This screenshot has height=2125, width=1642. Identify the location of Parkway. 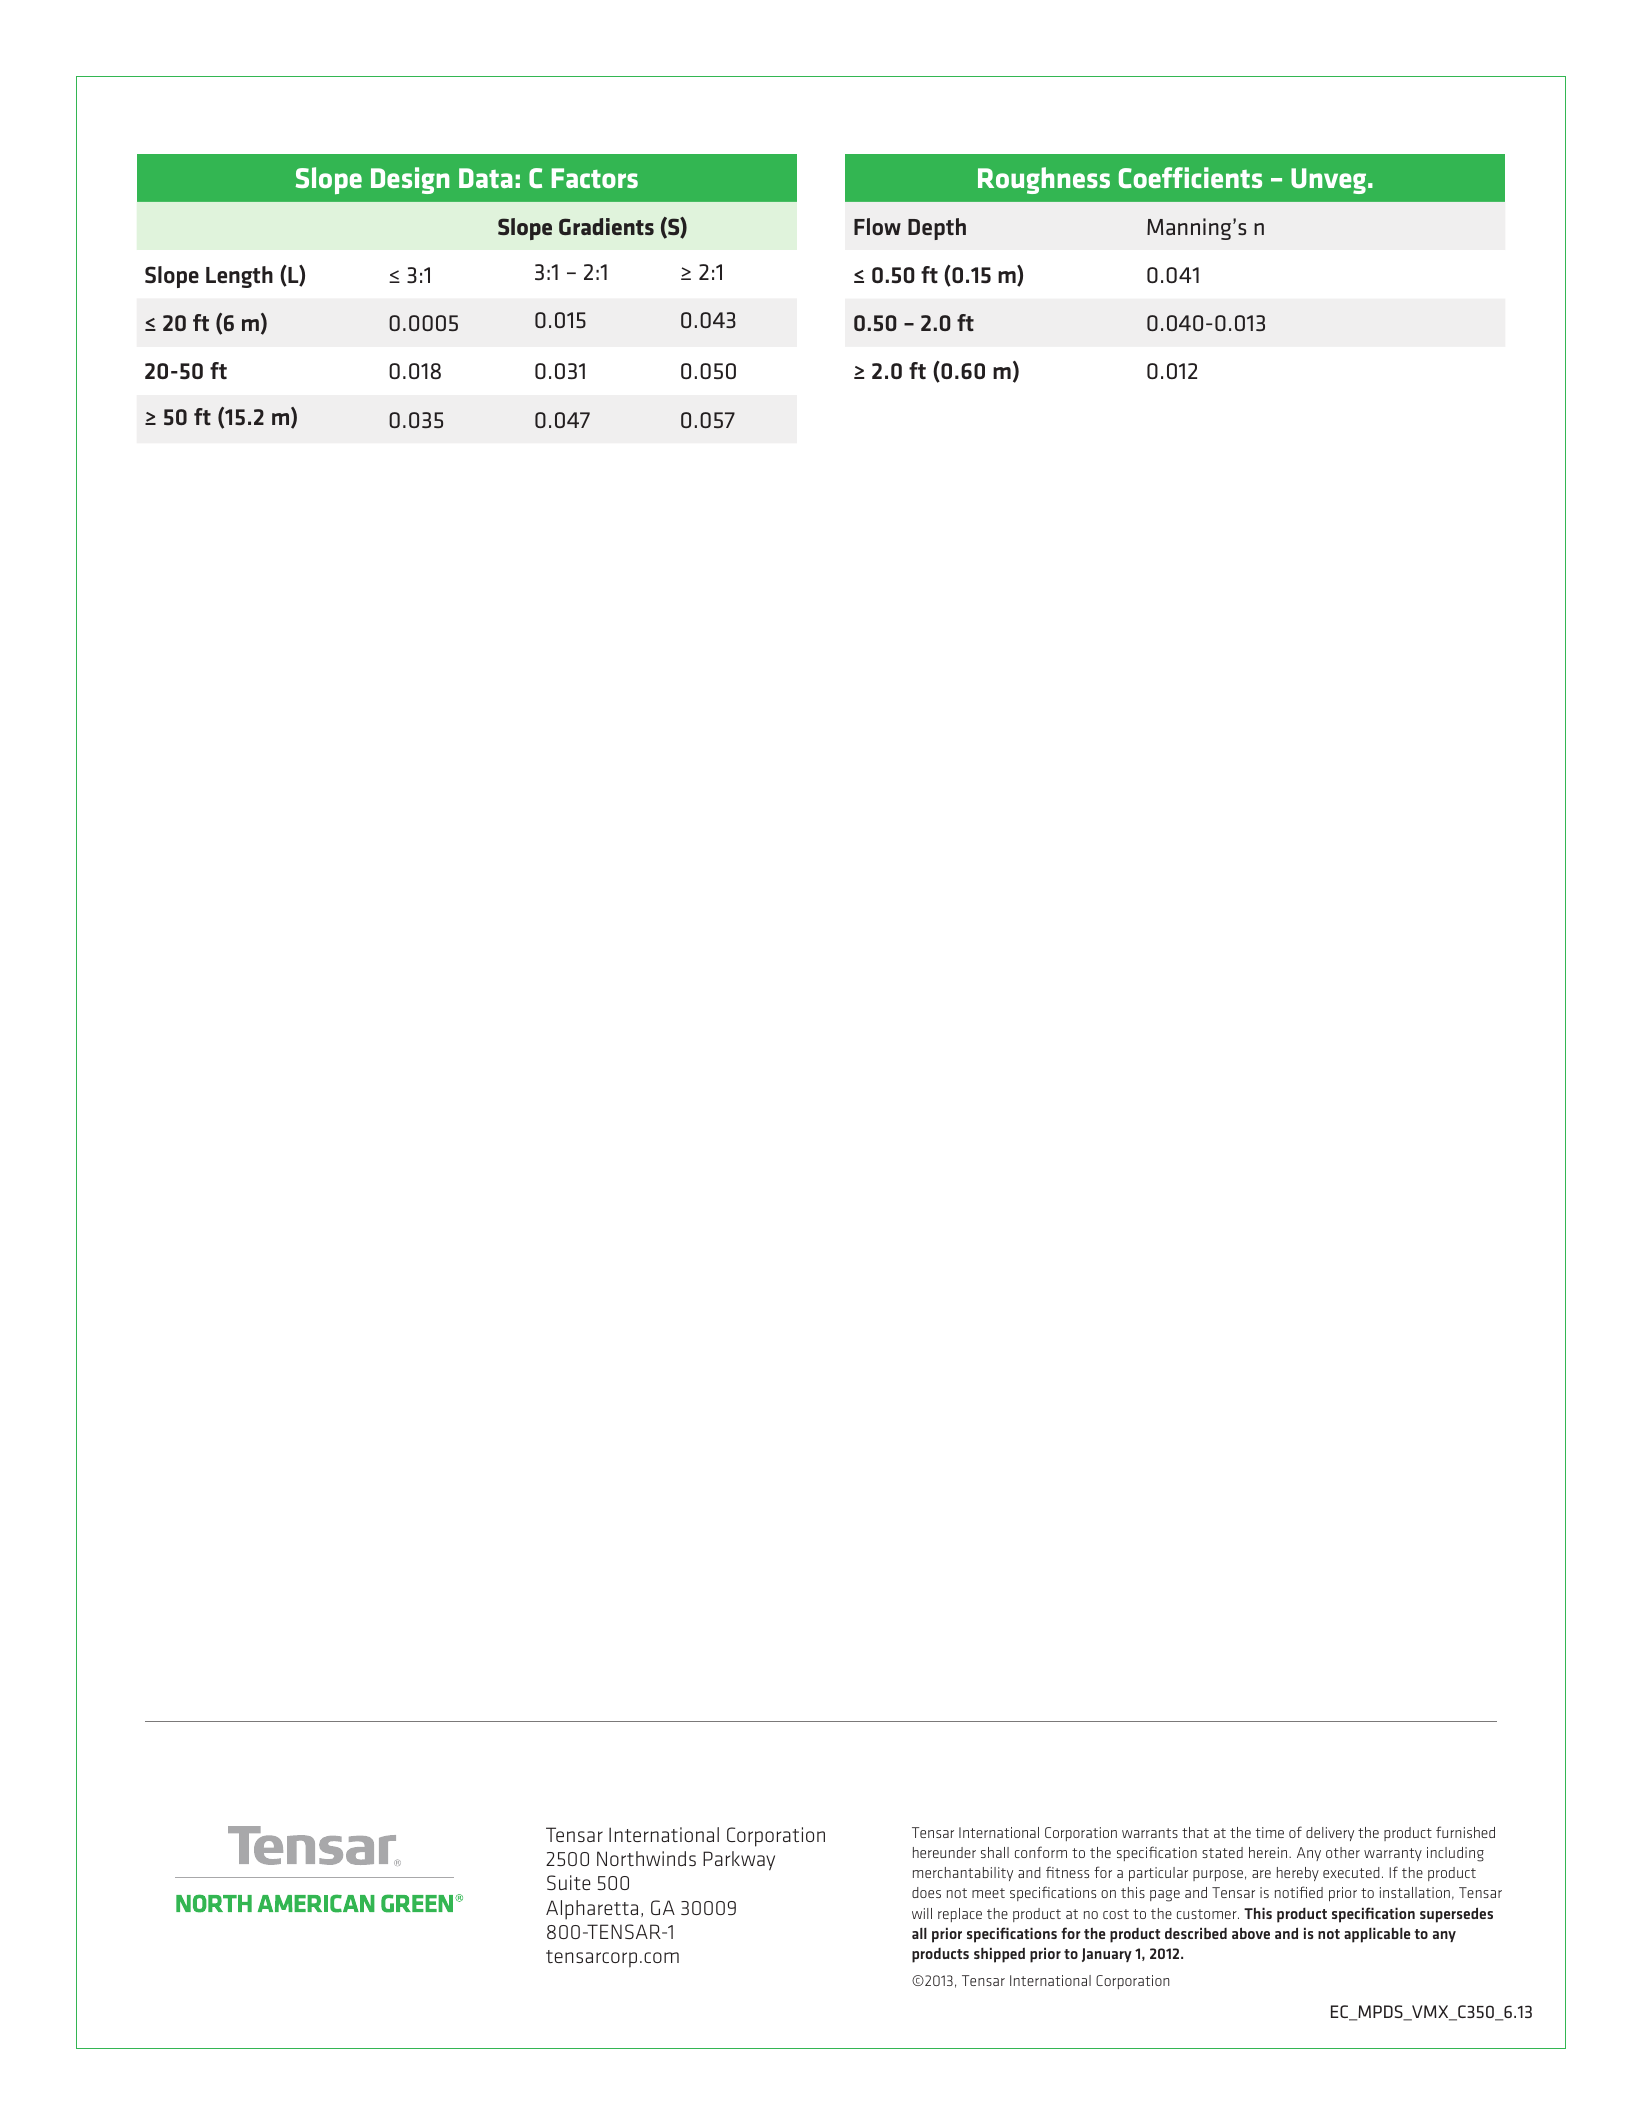
(739, 1861).
